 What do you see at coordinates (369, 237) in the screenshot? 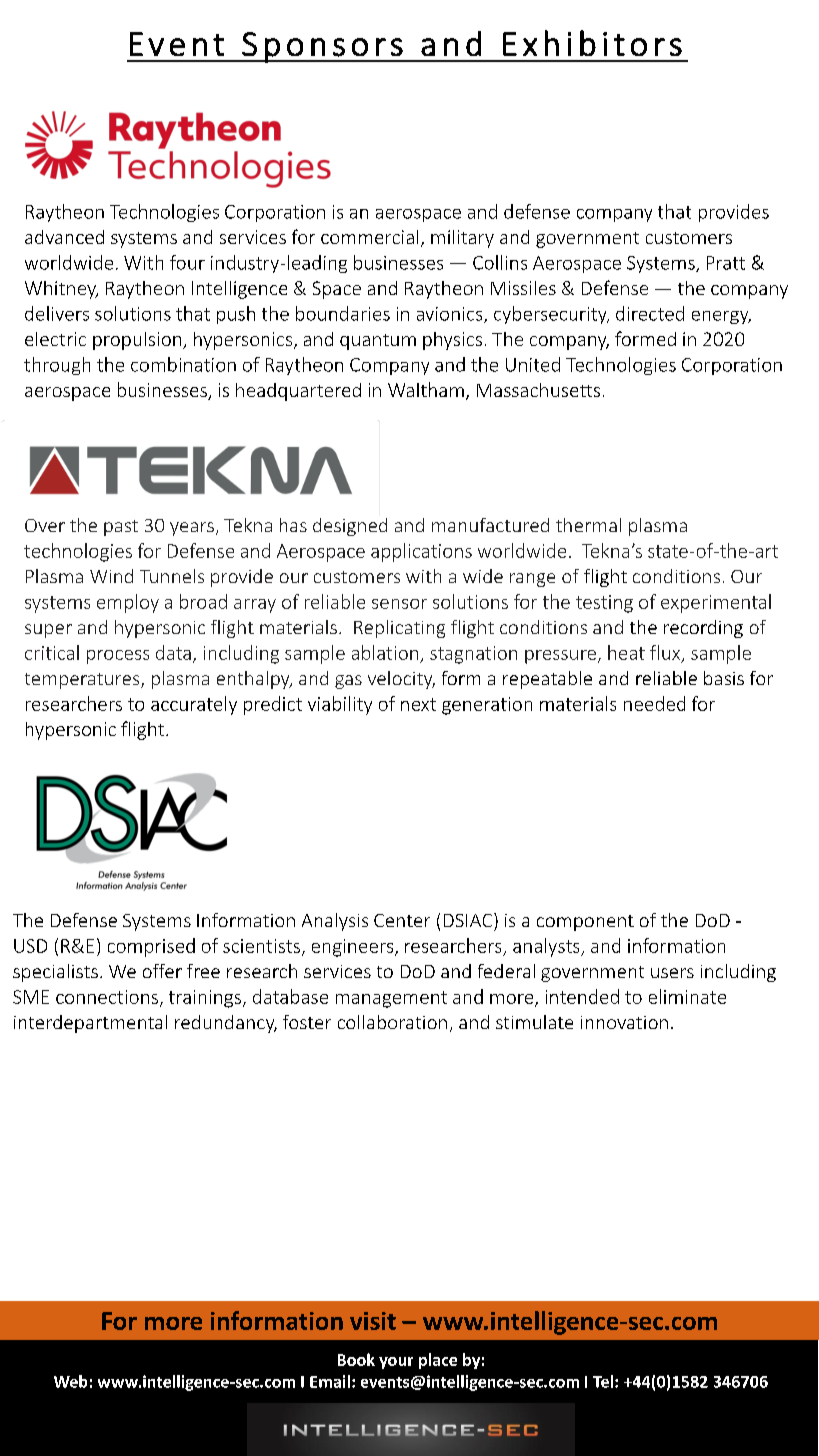
I see `commercial` at bounding box center [369, 237].
